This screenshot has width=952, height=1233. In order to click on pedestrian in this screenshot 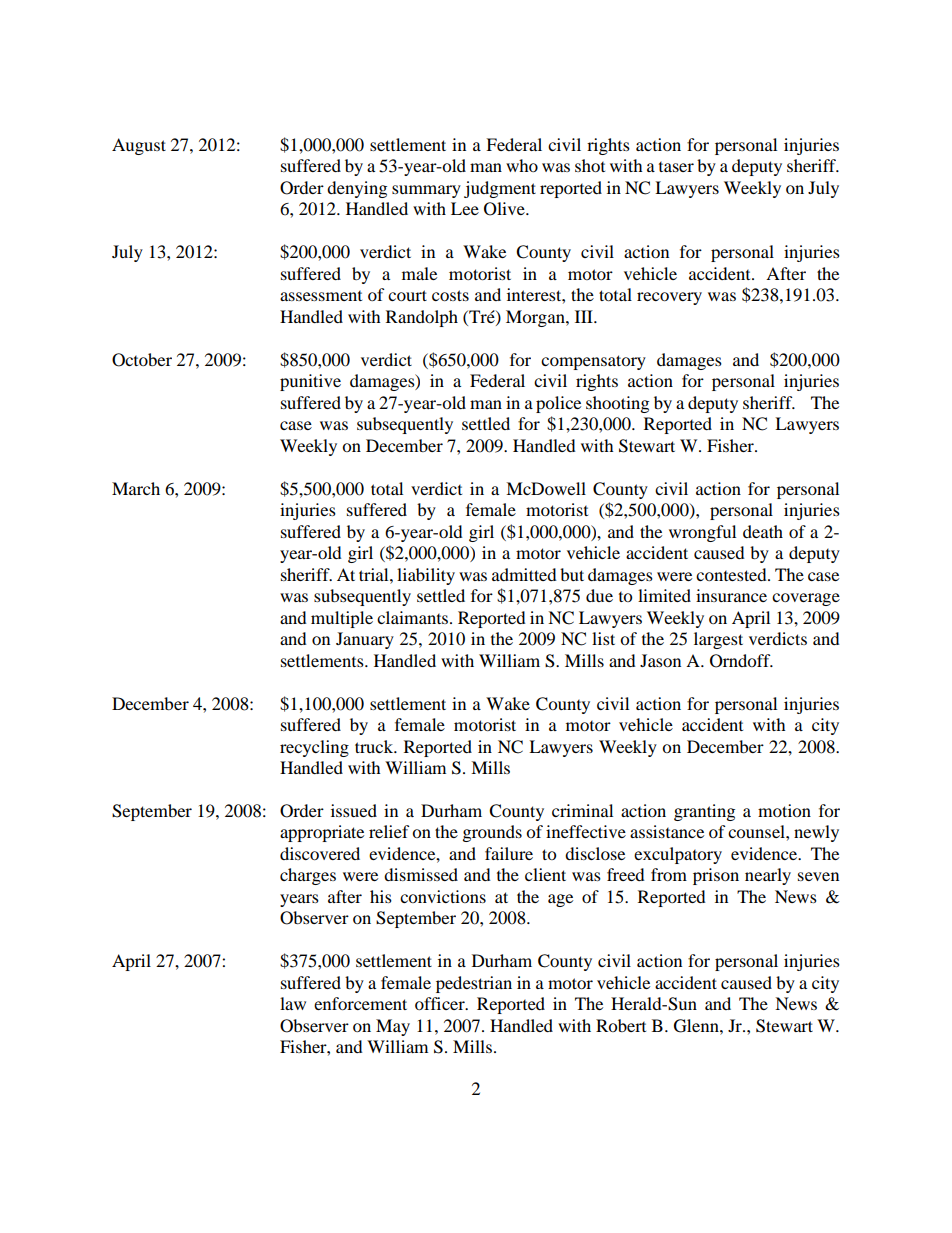, I will do `click(474, 984)`.
